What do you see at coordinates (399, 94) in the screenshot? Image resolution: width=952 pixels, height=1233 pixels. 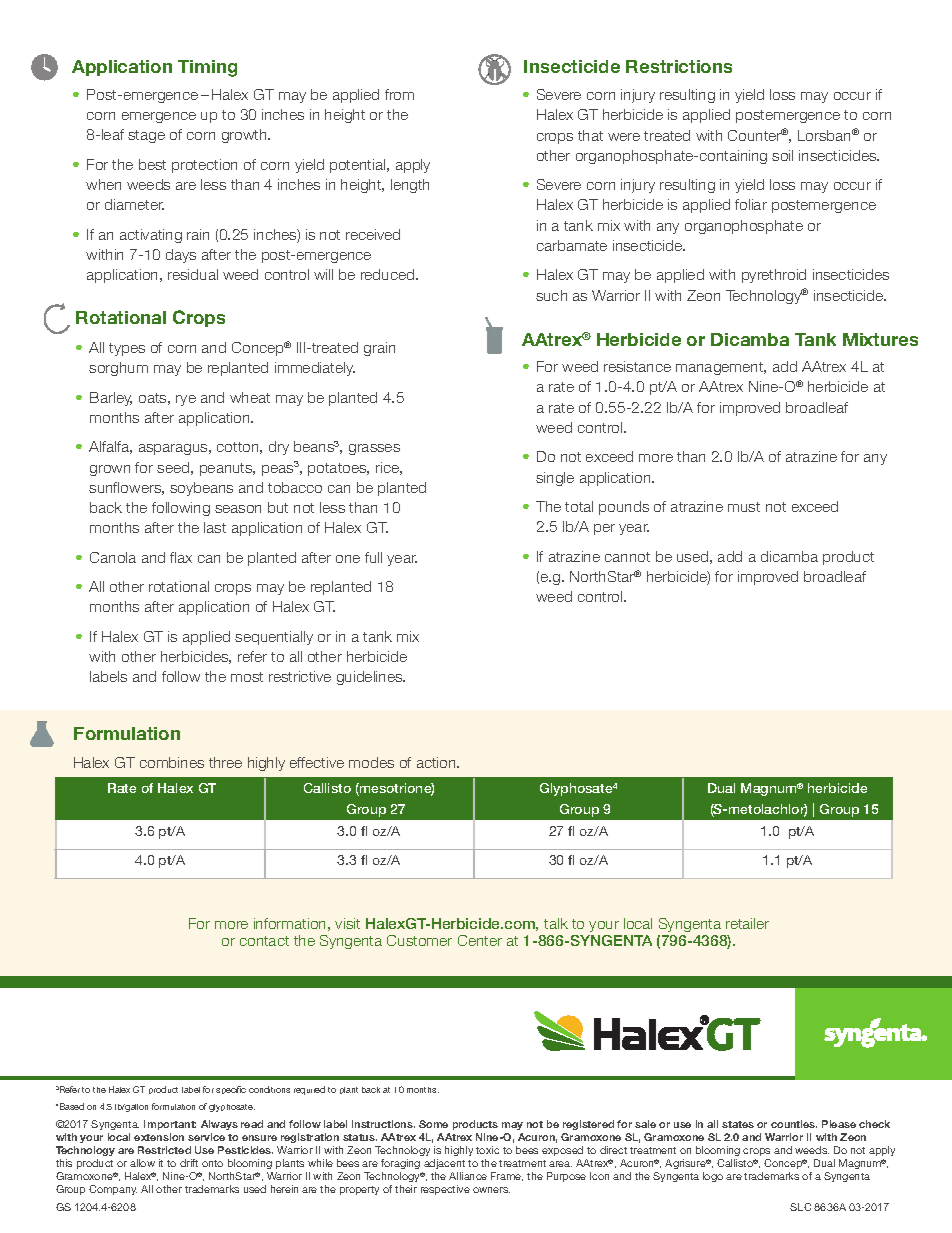 I see `from` at bounding box center [399, 94].
